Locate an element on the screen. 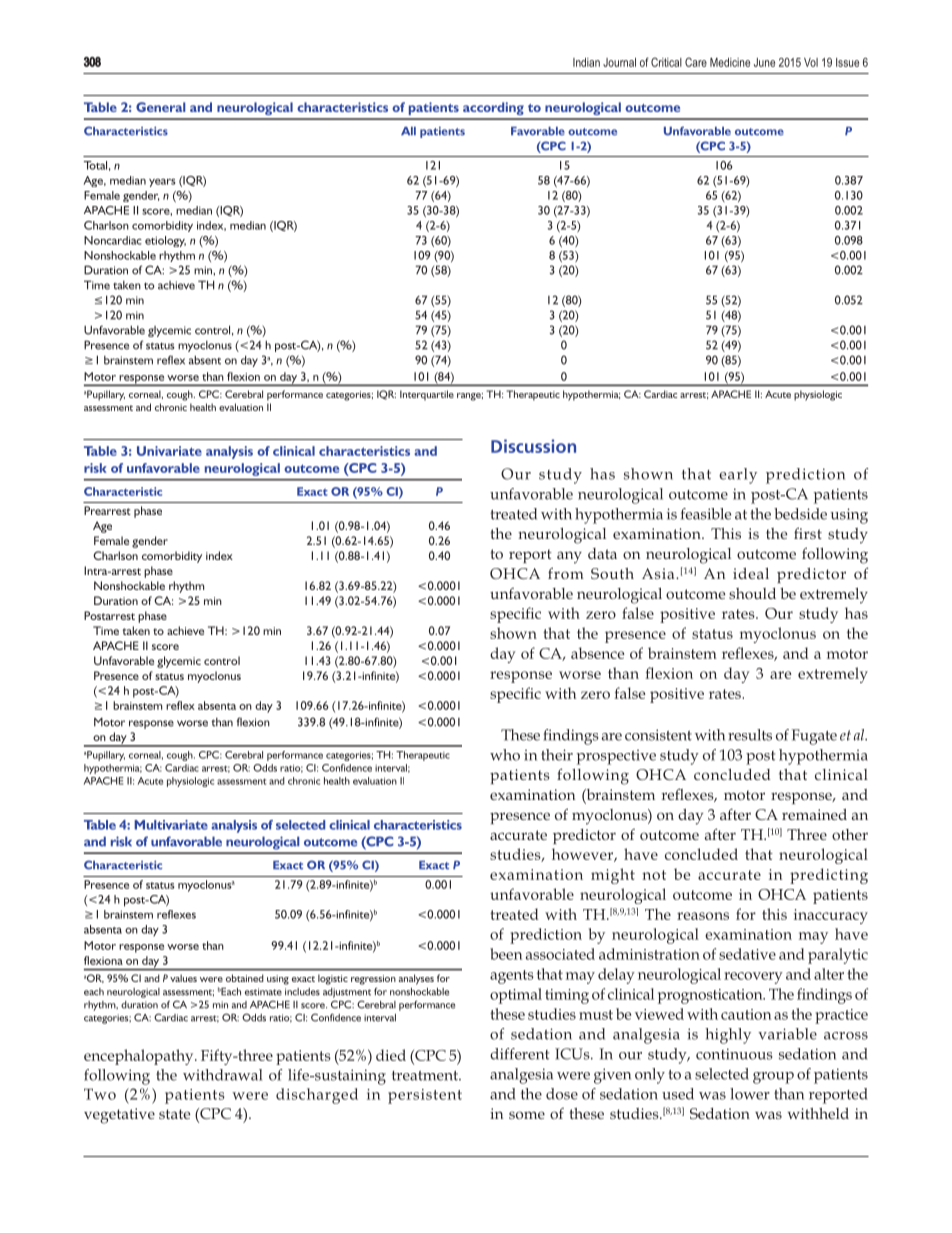 The image size is (952, 1233). results is located at coordinates (750, 735).
